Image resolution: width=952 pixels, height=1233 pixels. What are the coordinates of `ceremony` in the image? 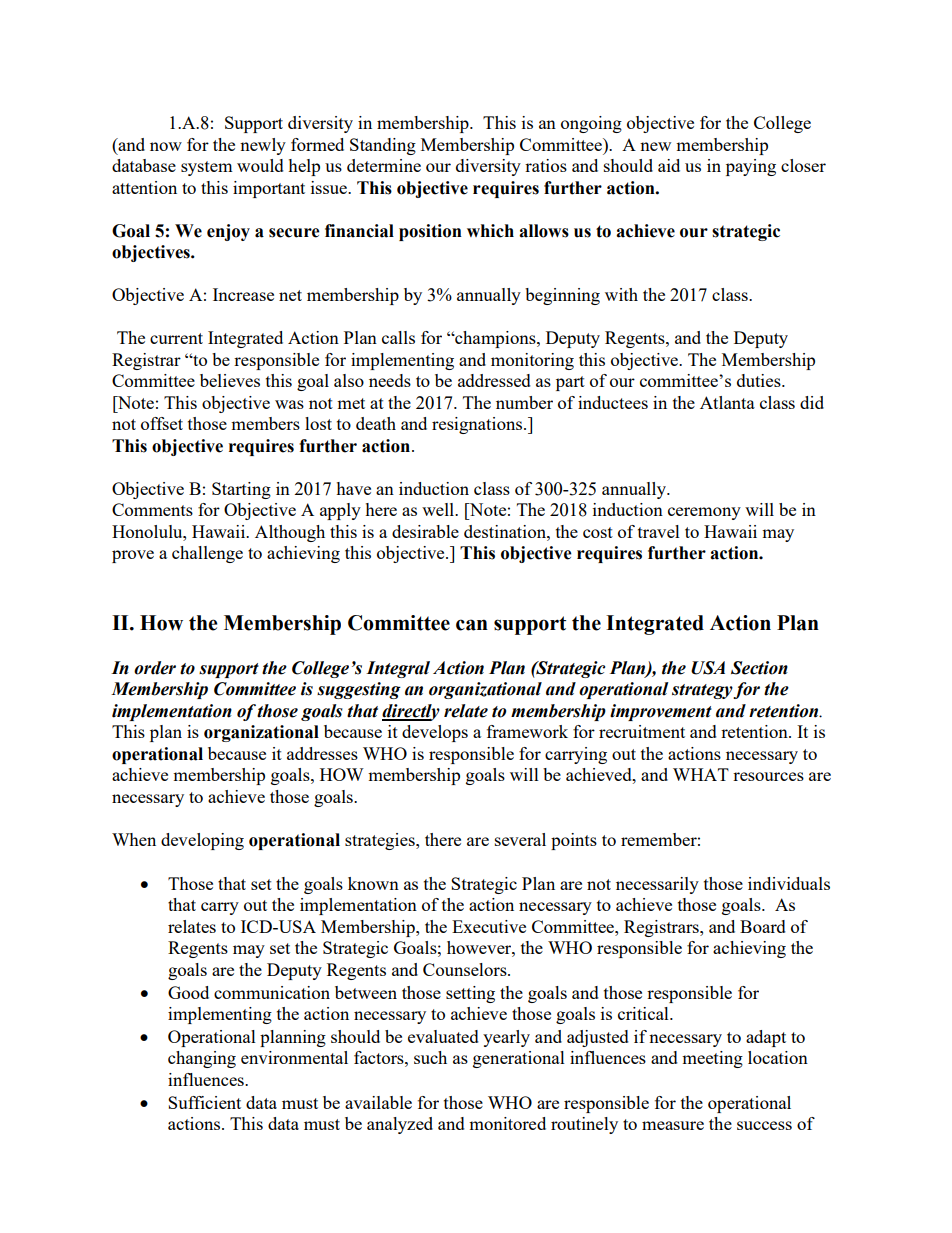 It's located at (704, 513).
